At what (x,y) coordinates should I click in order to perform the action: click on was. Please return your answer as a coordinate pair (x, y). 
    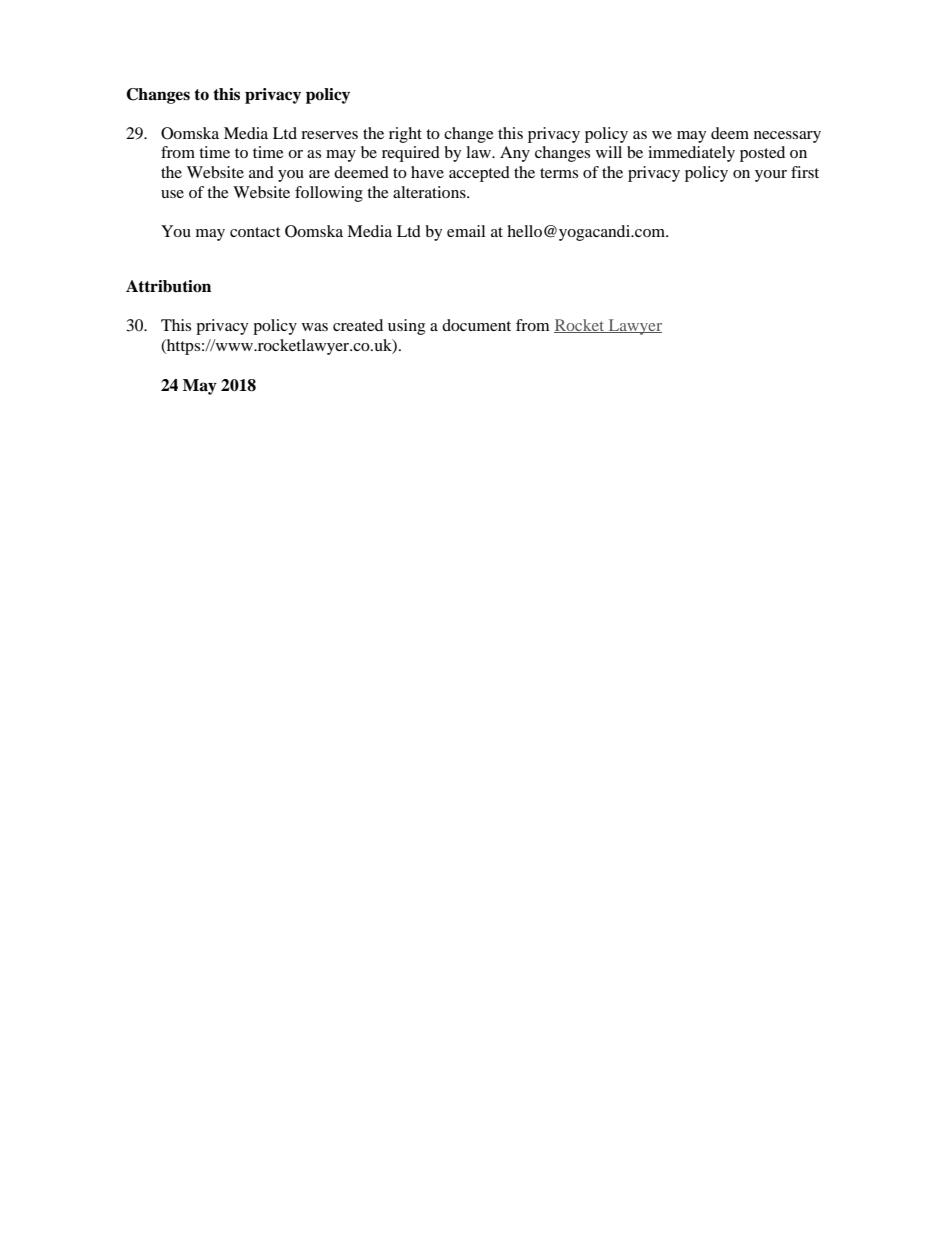
    Looking at the image, I should click on (315, 327).
